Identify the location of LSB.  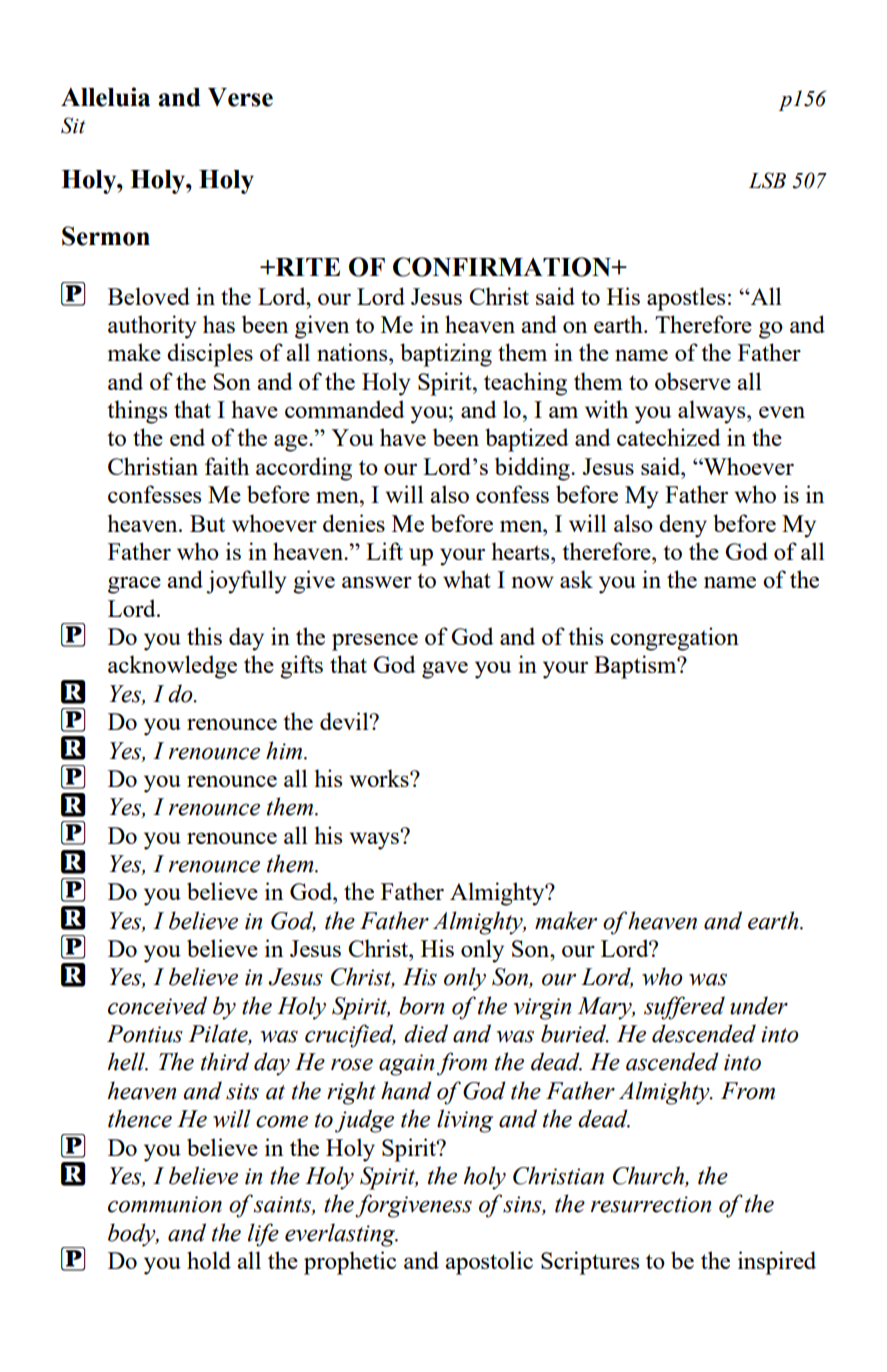
(767, 180).
